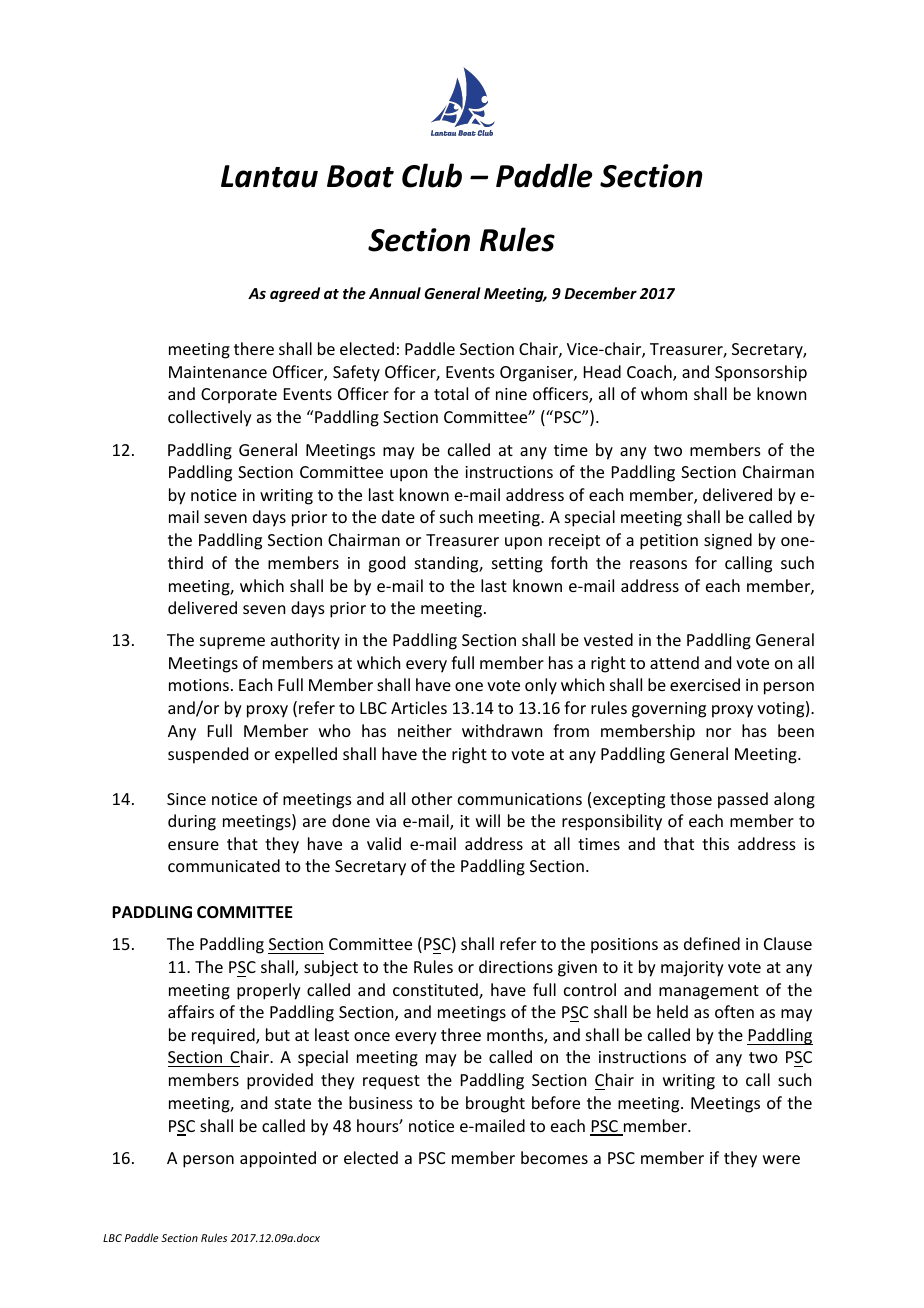  Describe the element at coordinates (306, 755) in the page. I see `expelled` at that location.
